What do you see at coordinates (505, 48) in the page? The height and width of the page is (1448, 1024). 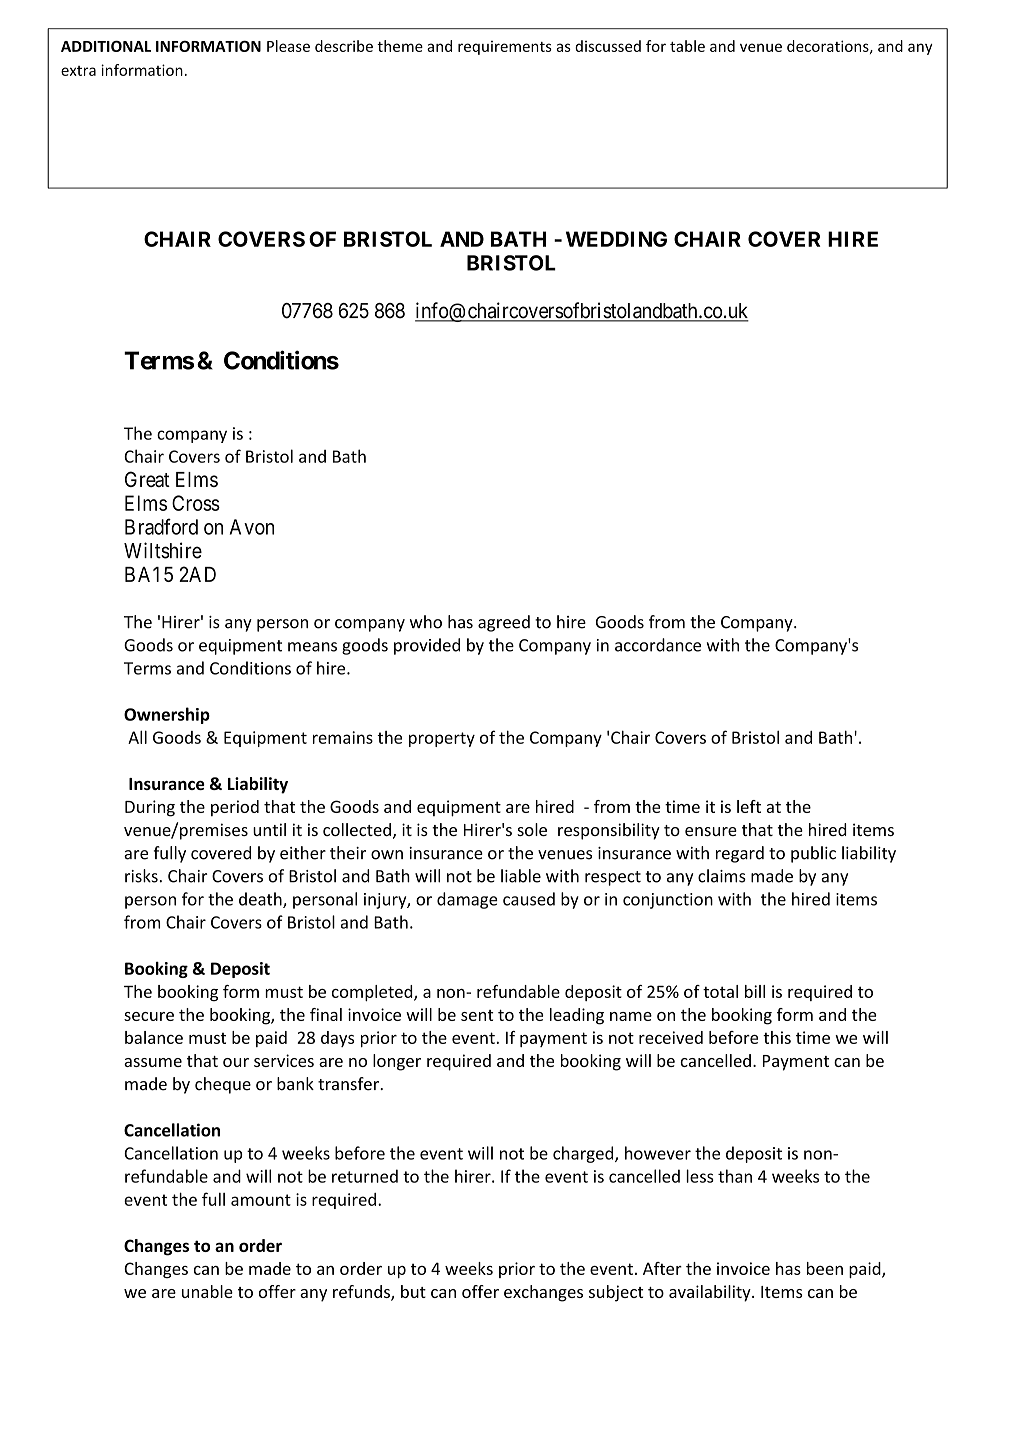 I see `requirements` at bounding box center [505, 48].
